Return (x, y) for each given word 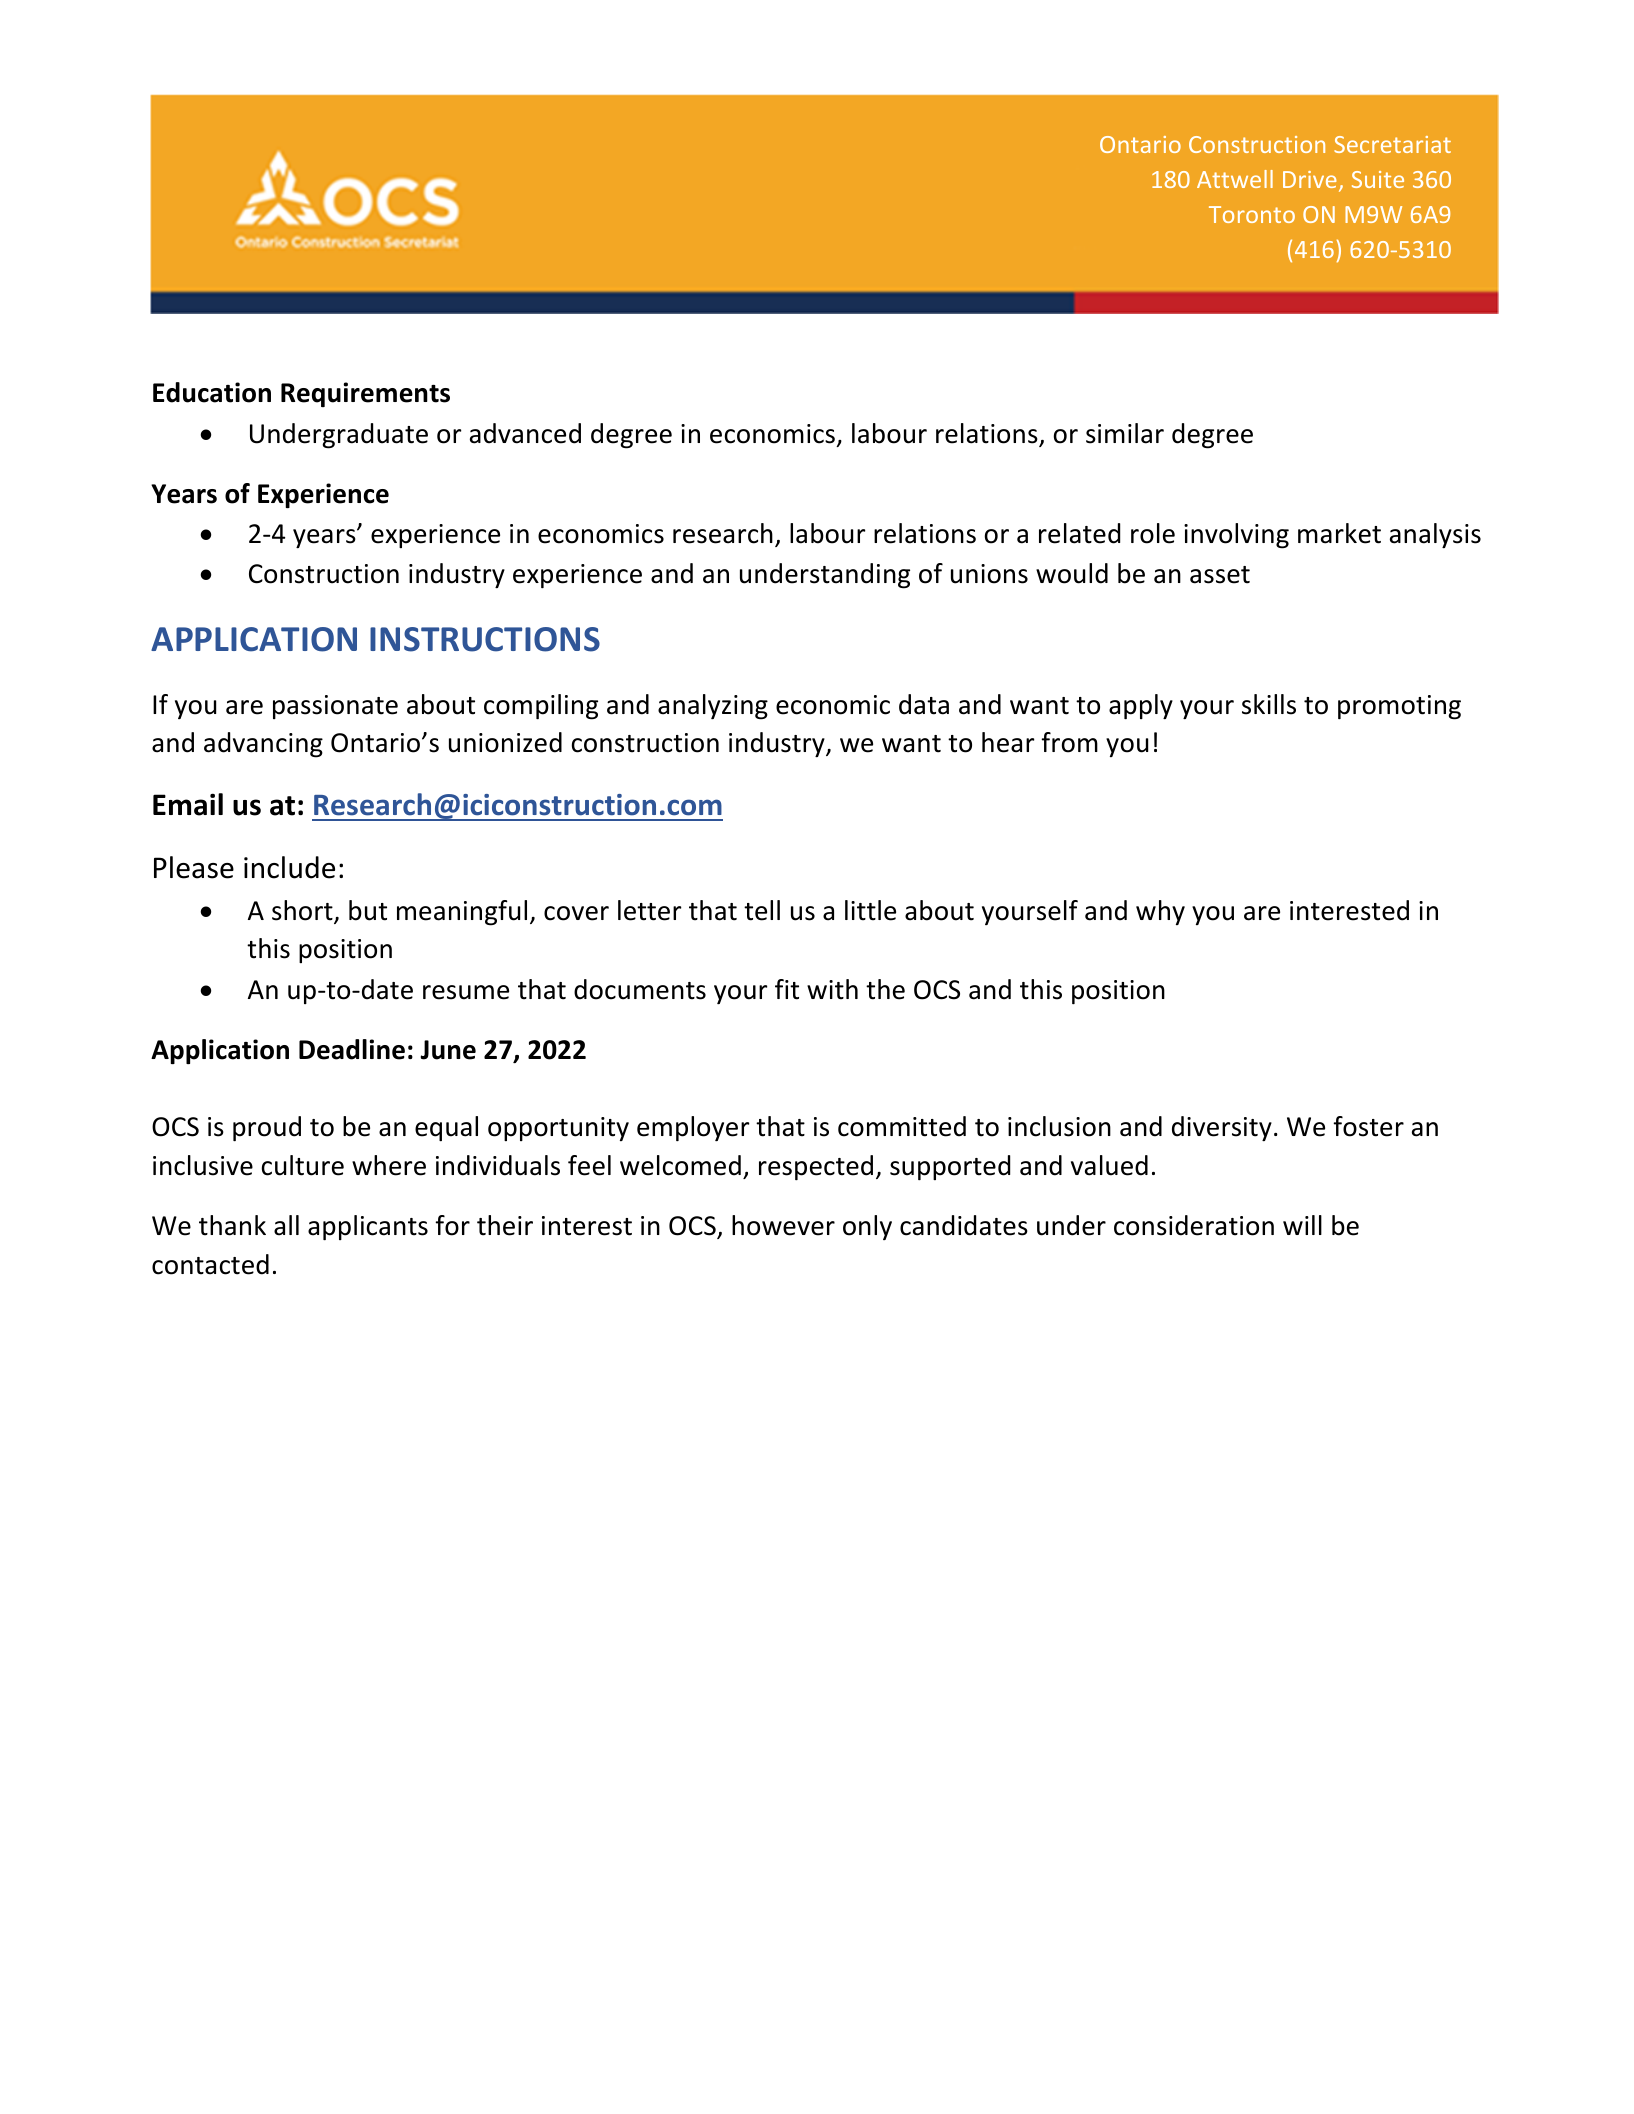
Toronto (1252, 214)
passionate (335, 707)
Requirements (365, 394)
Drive (1310, 179)
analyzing (713, 707)
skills (1269, 704)
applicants (368, 1227)
